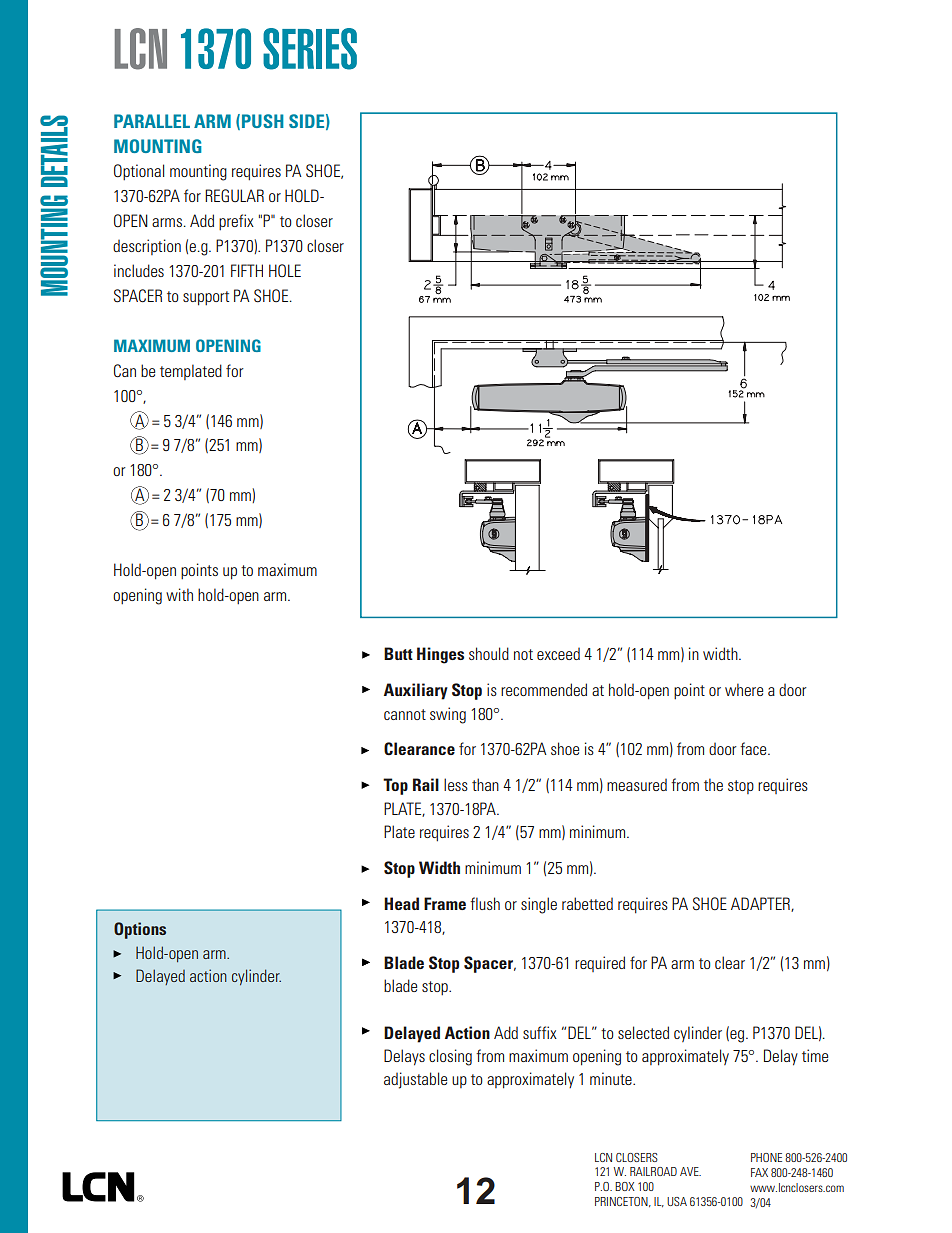  I want to click on flush, so click(485, 903).
